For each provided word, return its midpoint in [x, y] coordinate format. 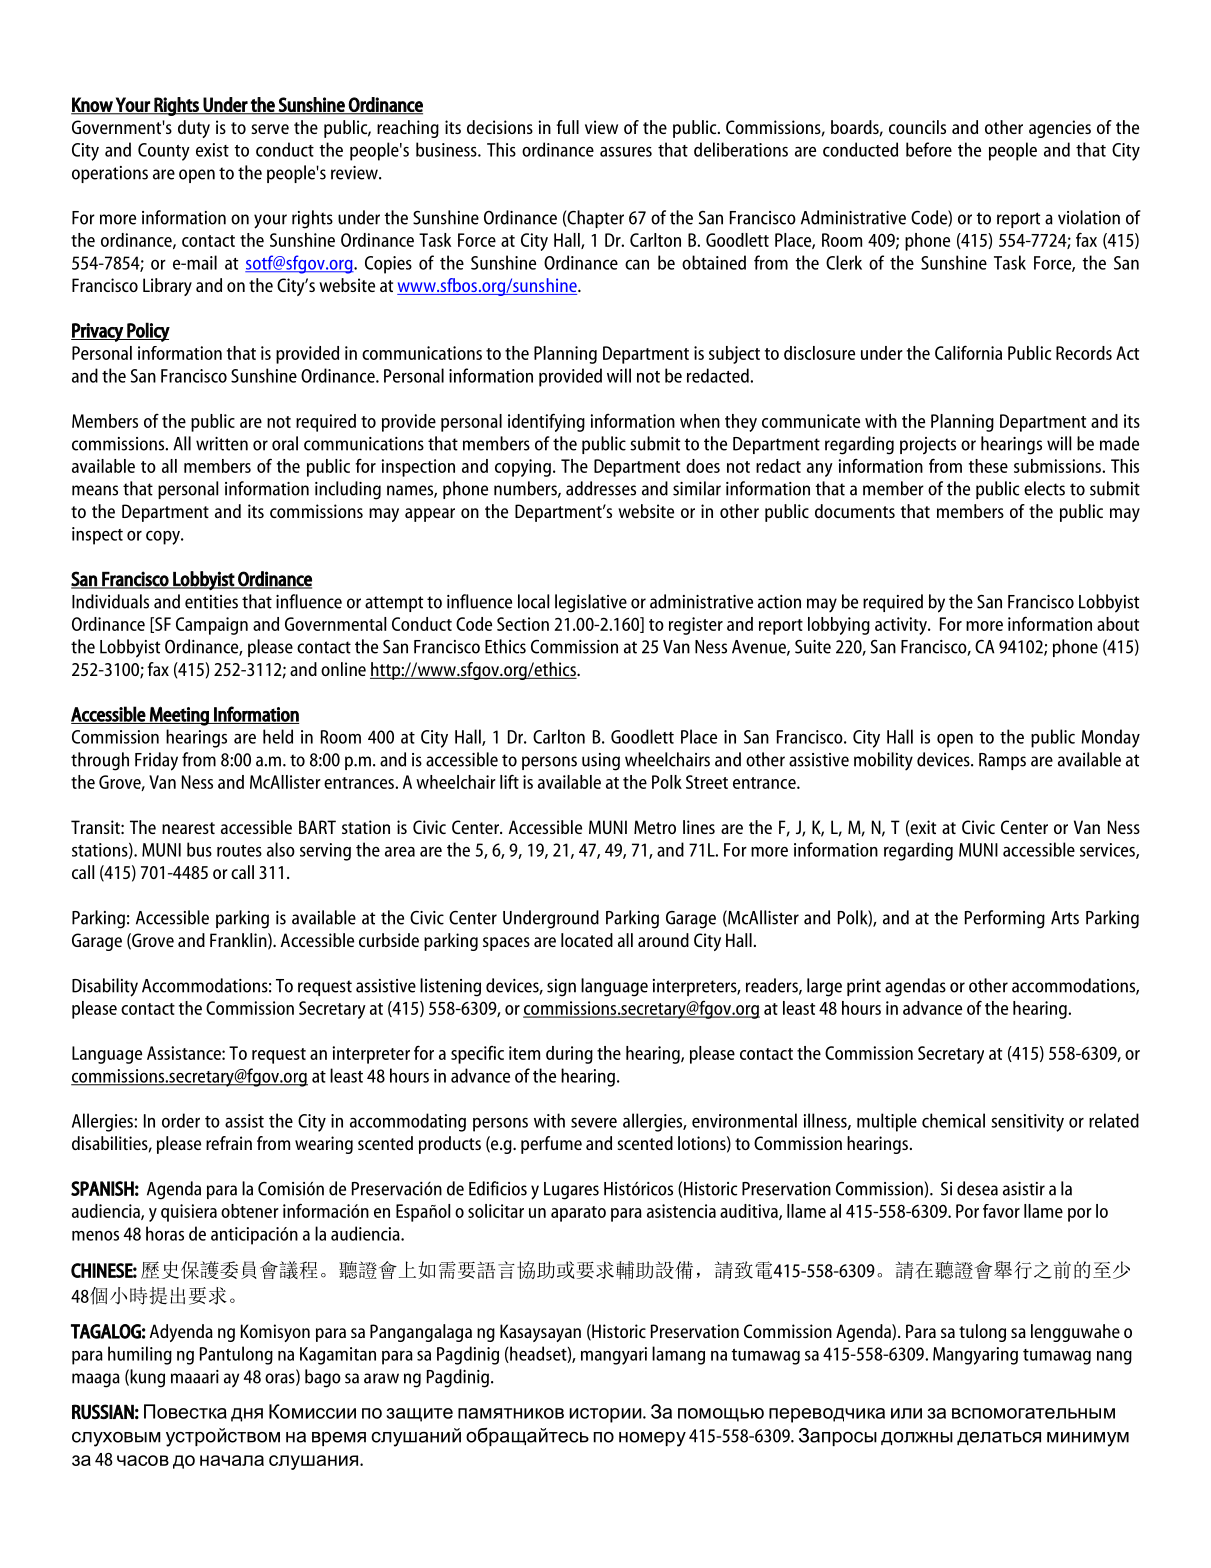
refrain [229, 1143]
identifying [546, 422]
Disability [105, 987]
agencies [1060, 129]
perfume [551, 1145]
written [222, 444]
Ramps [1002, 761]
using [601, 762]
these [988, 466]
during [569, 1055]
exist [212, 150]
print [864, 987]
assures [626, 152]
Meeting [179, 716]
